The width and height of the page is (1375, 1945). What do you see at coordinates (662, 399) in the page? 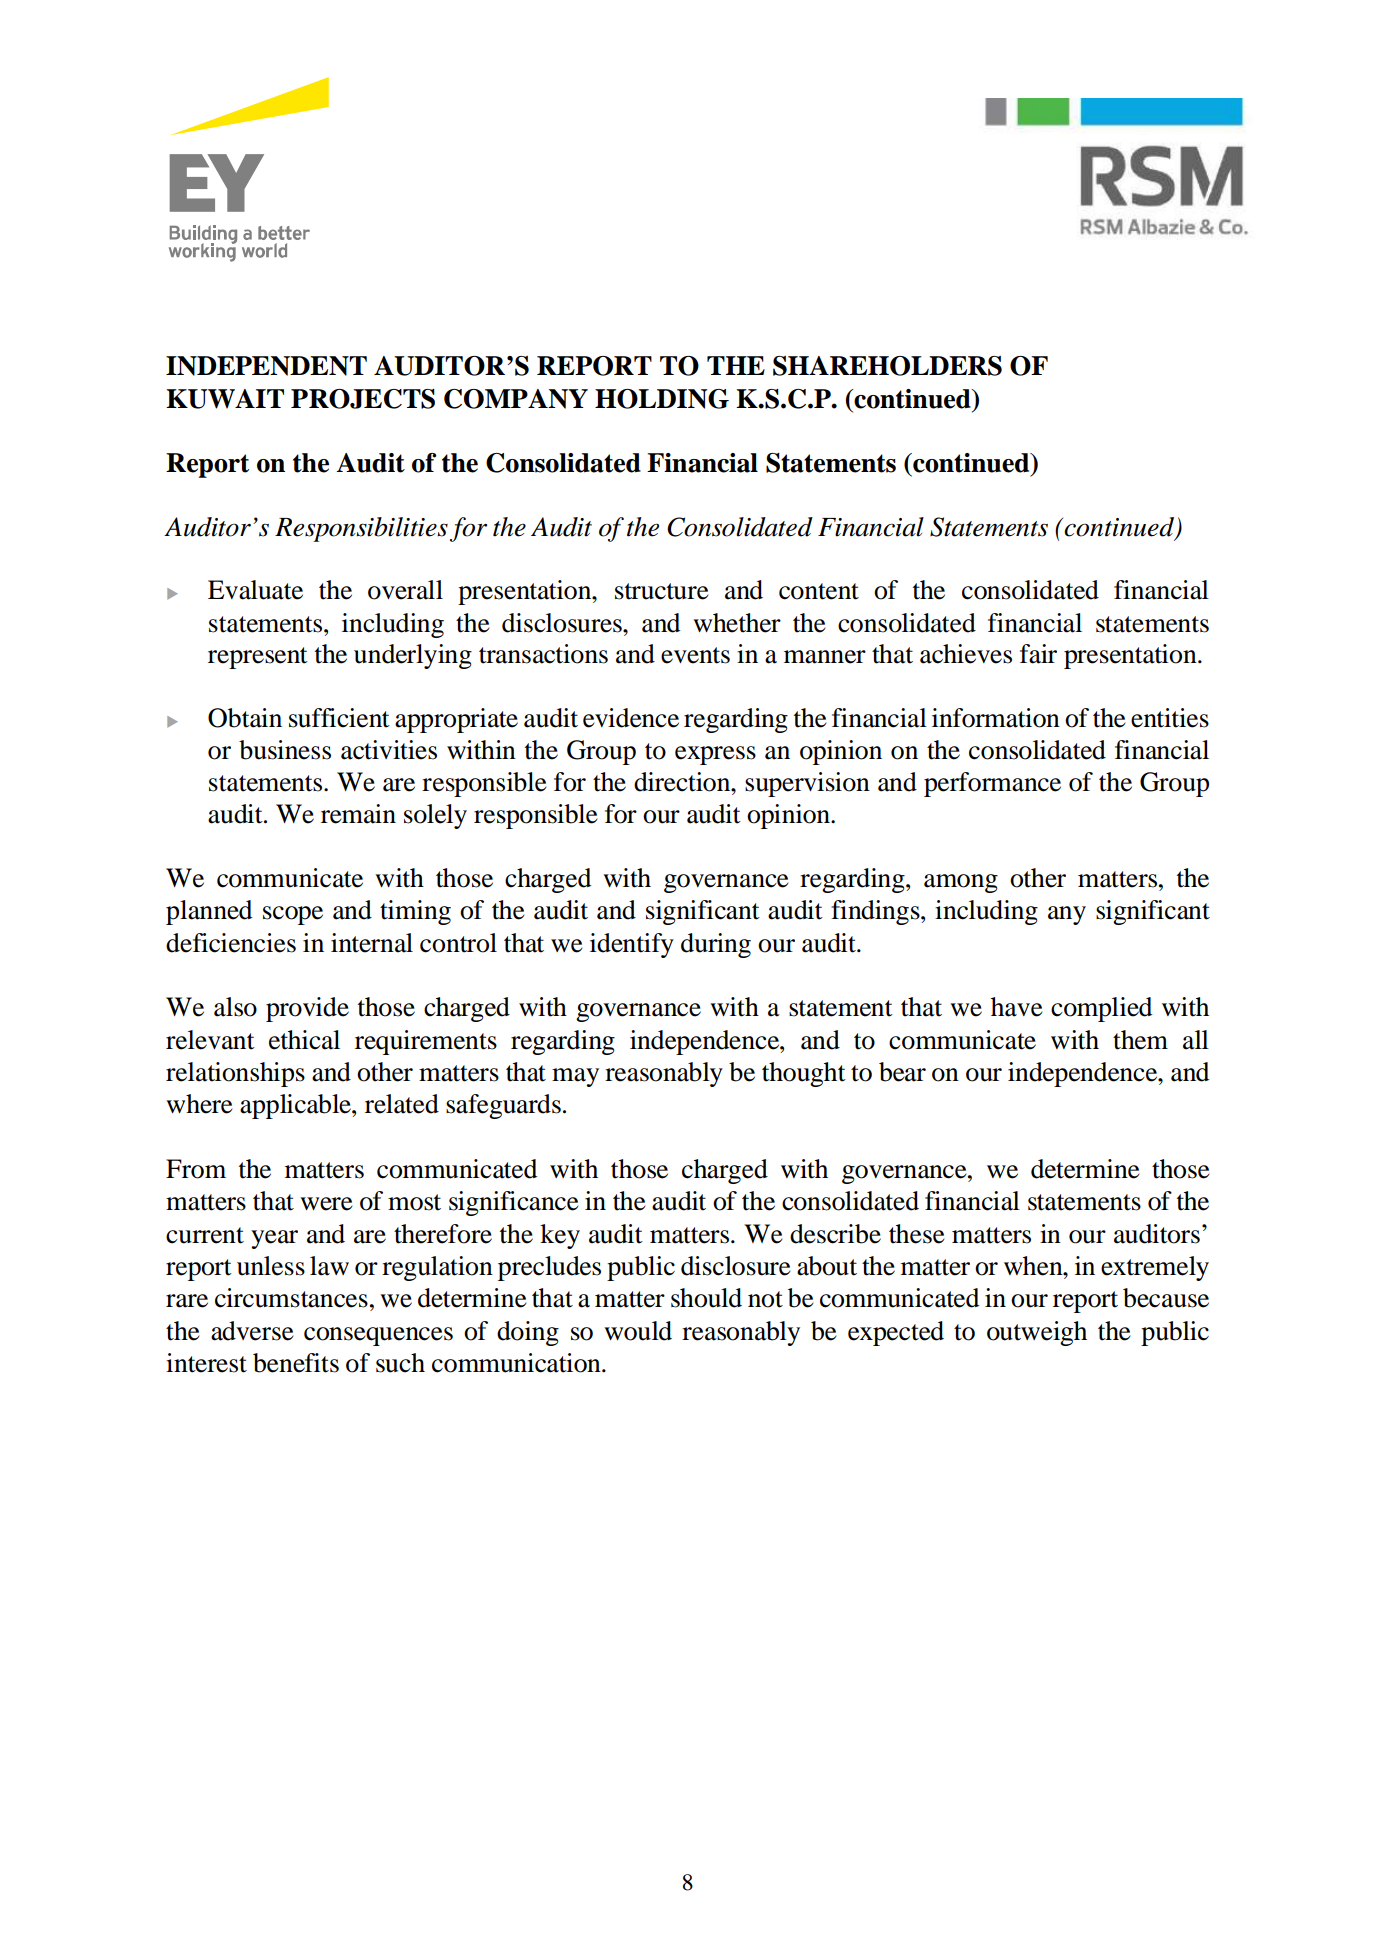
I see `HOLDING` at bounding box center [662, 399].
